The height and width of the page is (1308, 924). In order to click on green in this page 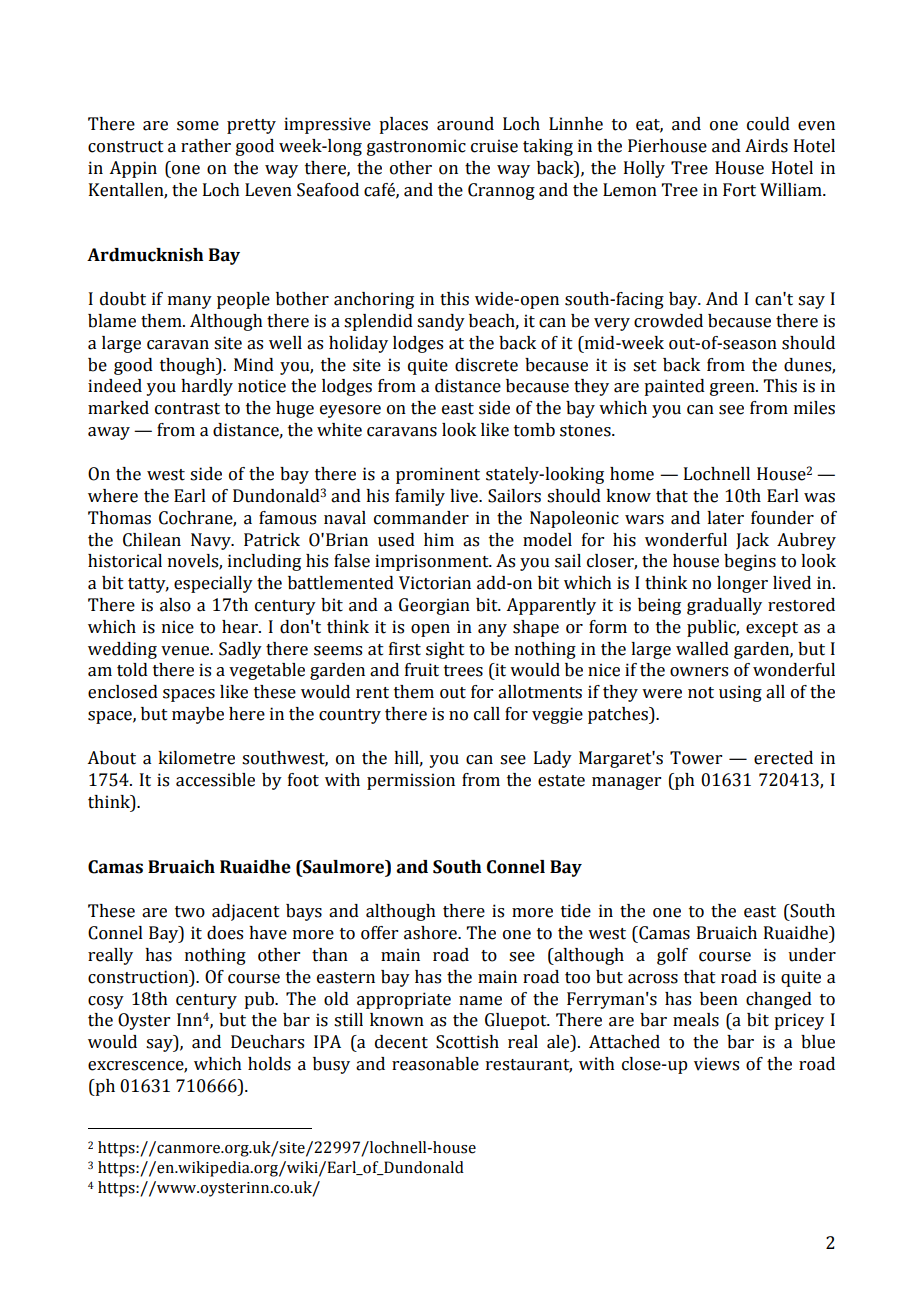, I will do `click(733, 389)`.
